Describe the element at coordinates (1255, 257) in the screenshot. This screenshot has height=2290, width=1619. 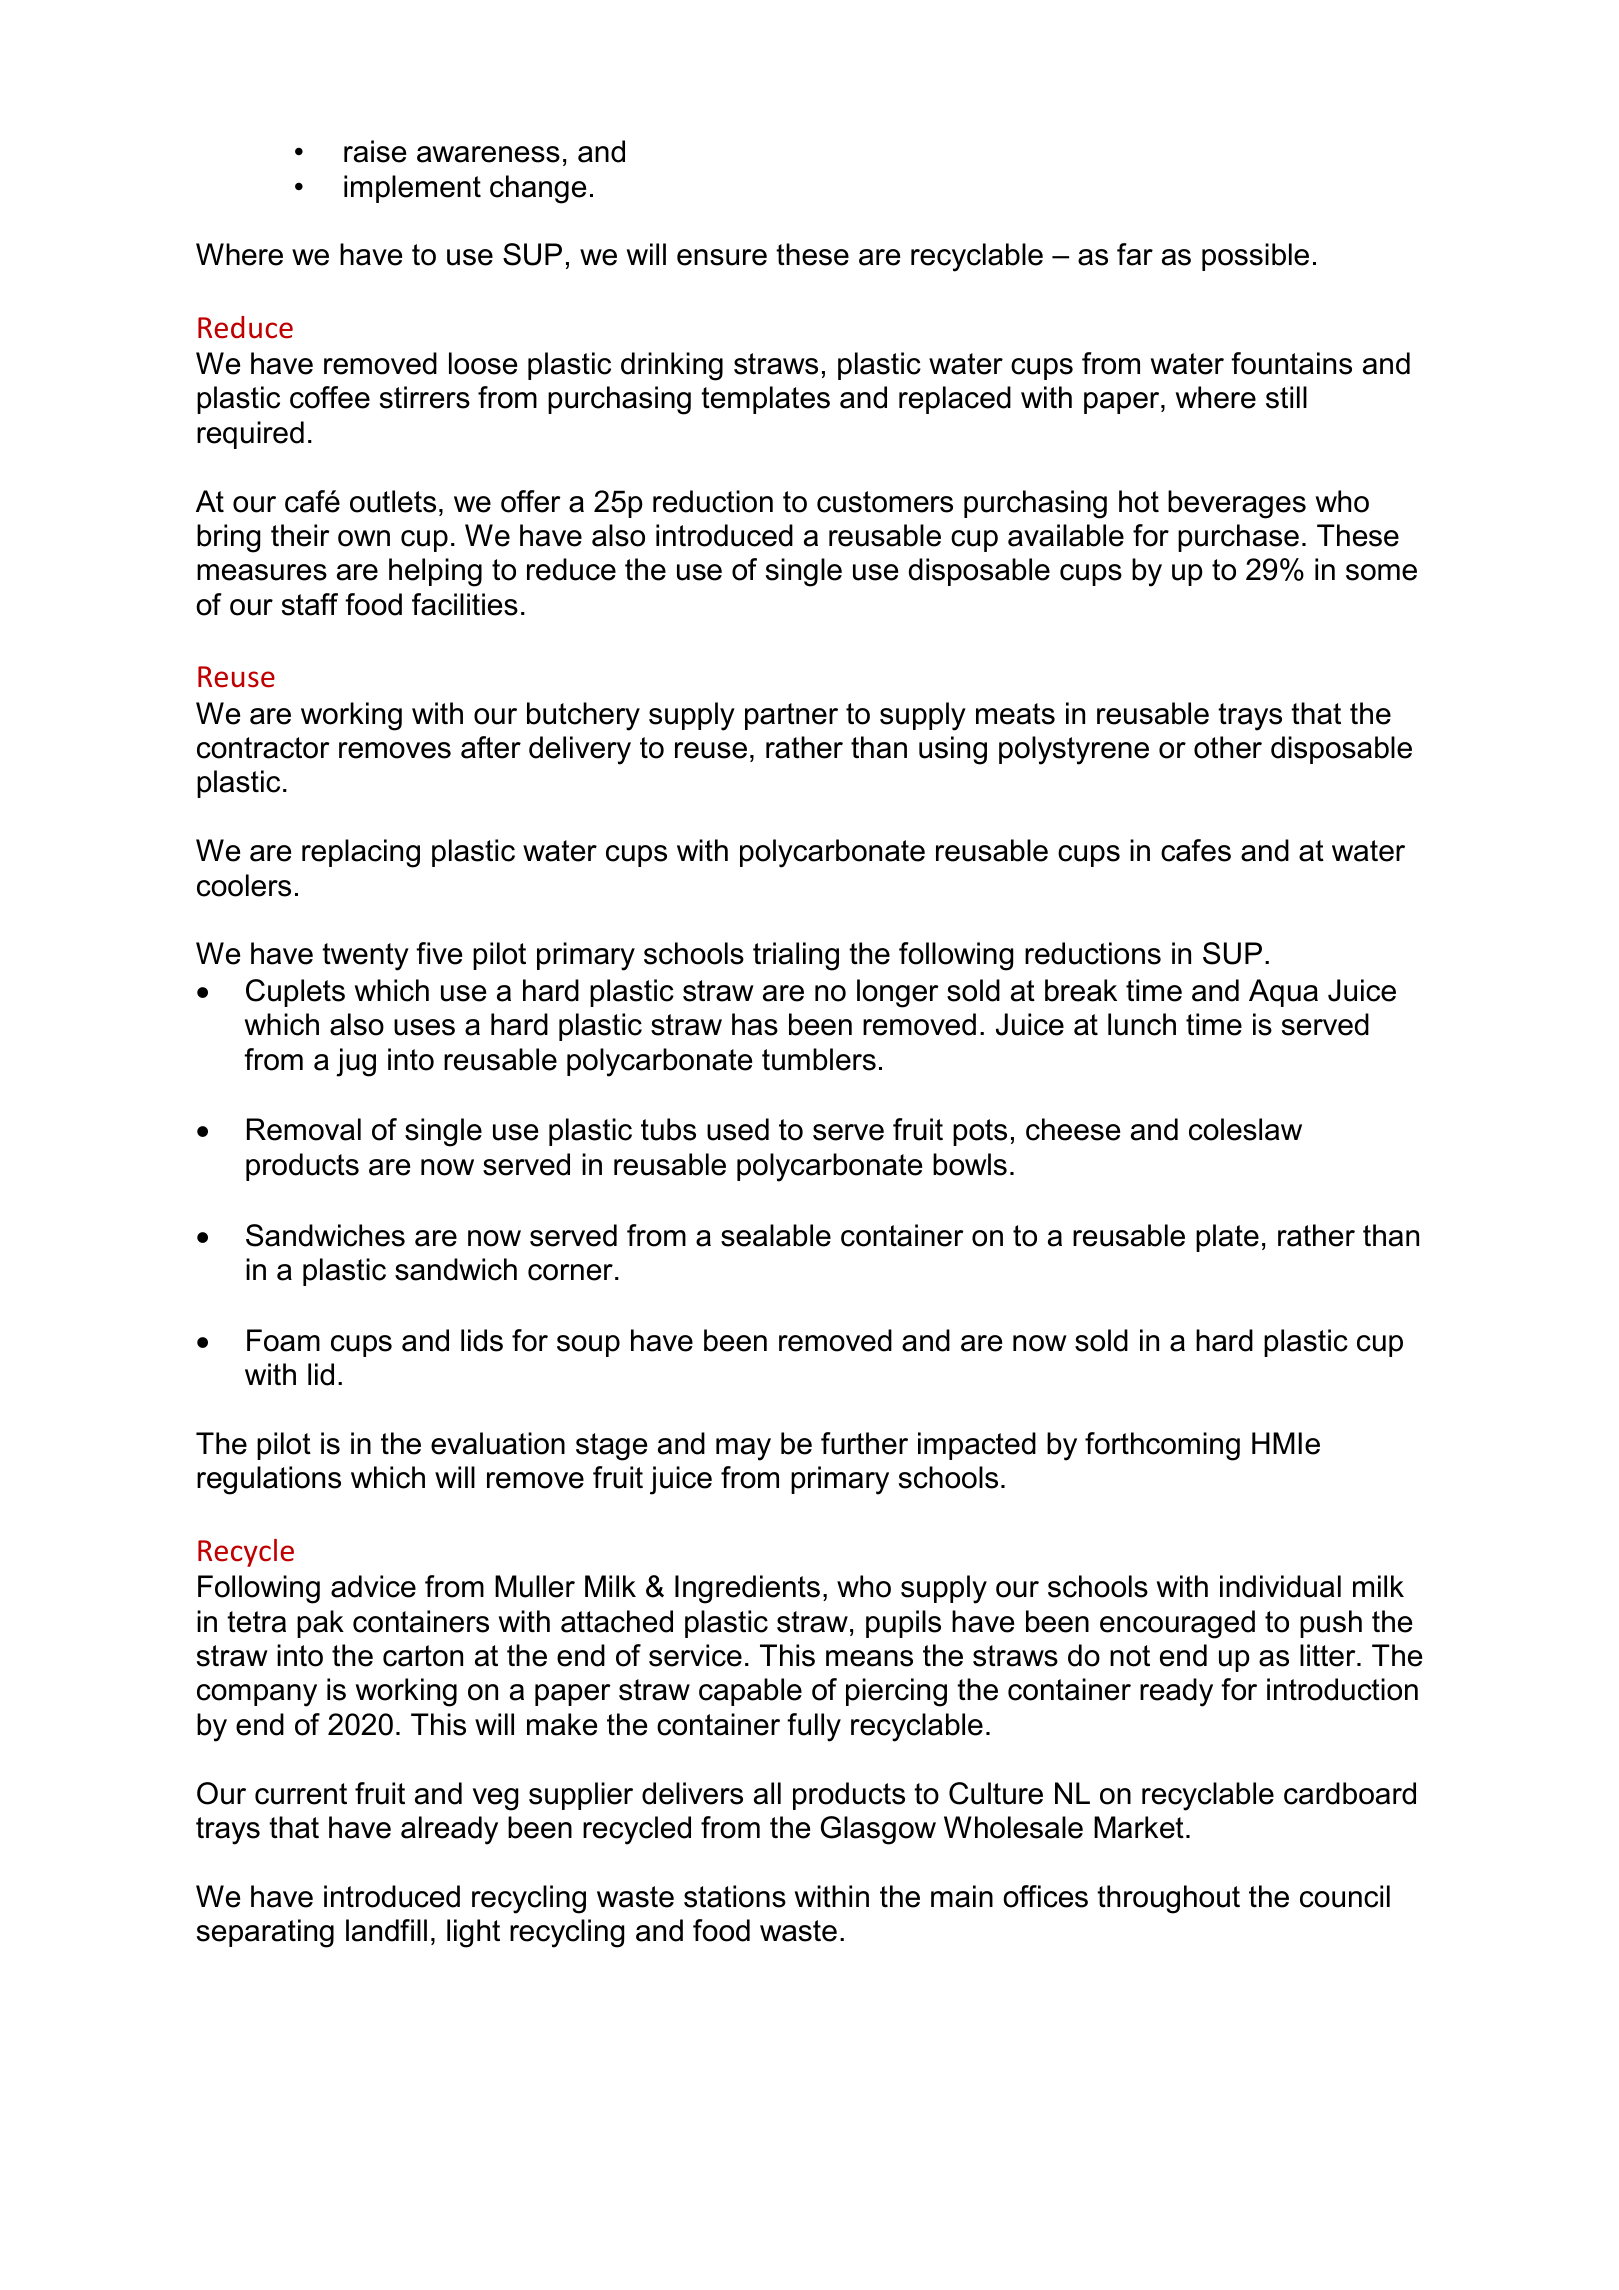
I see `possible` at that location.
